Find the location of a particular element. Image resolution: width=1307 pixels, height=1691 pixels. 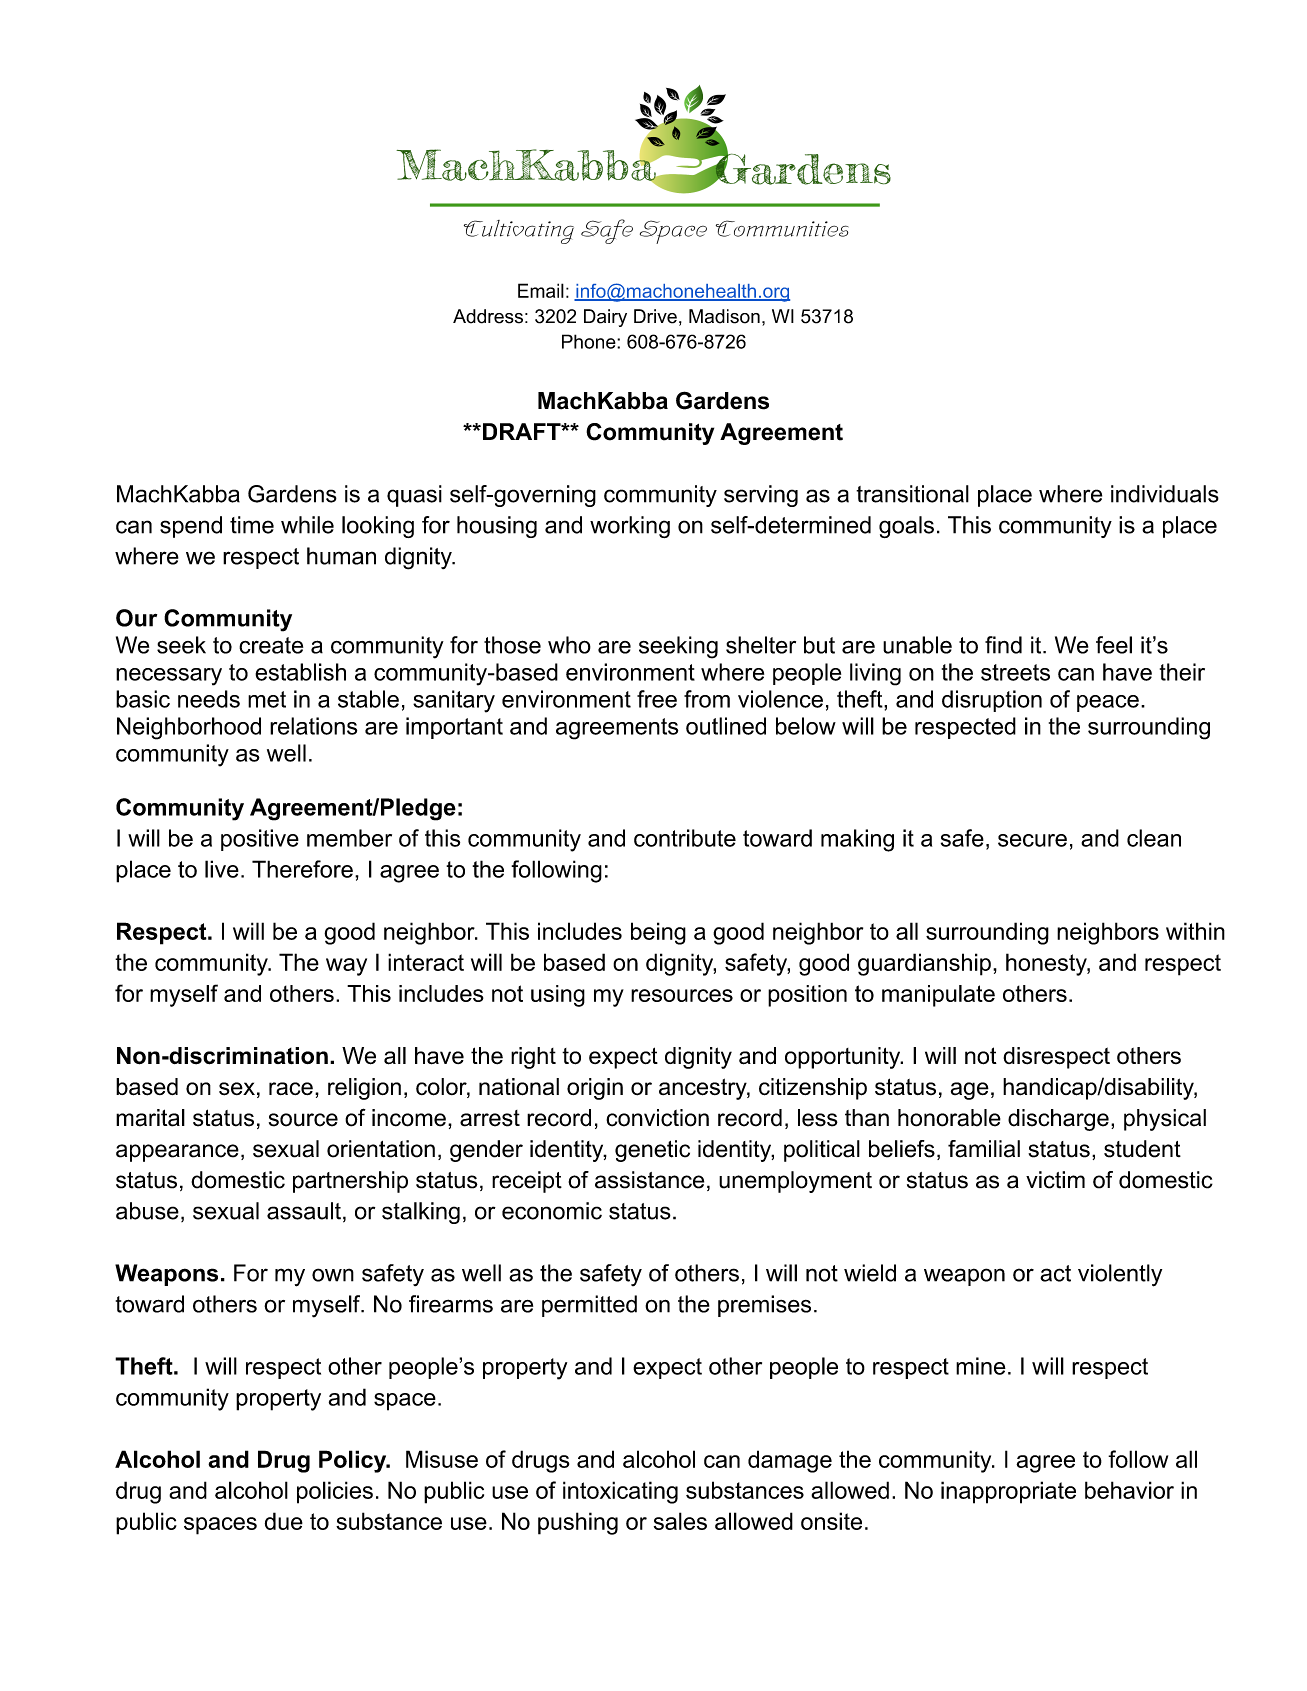

shelter is located at coordinates (761, 645).
